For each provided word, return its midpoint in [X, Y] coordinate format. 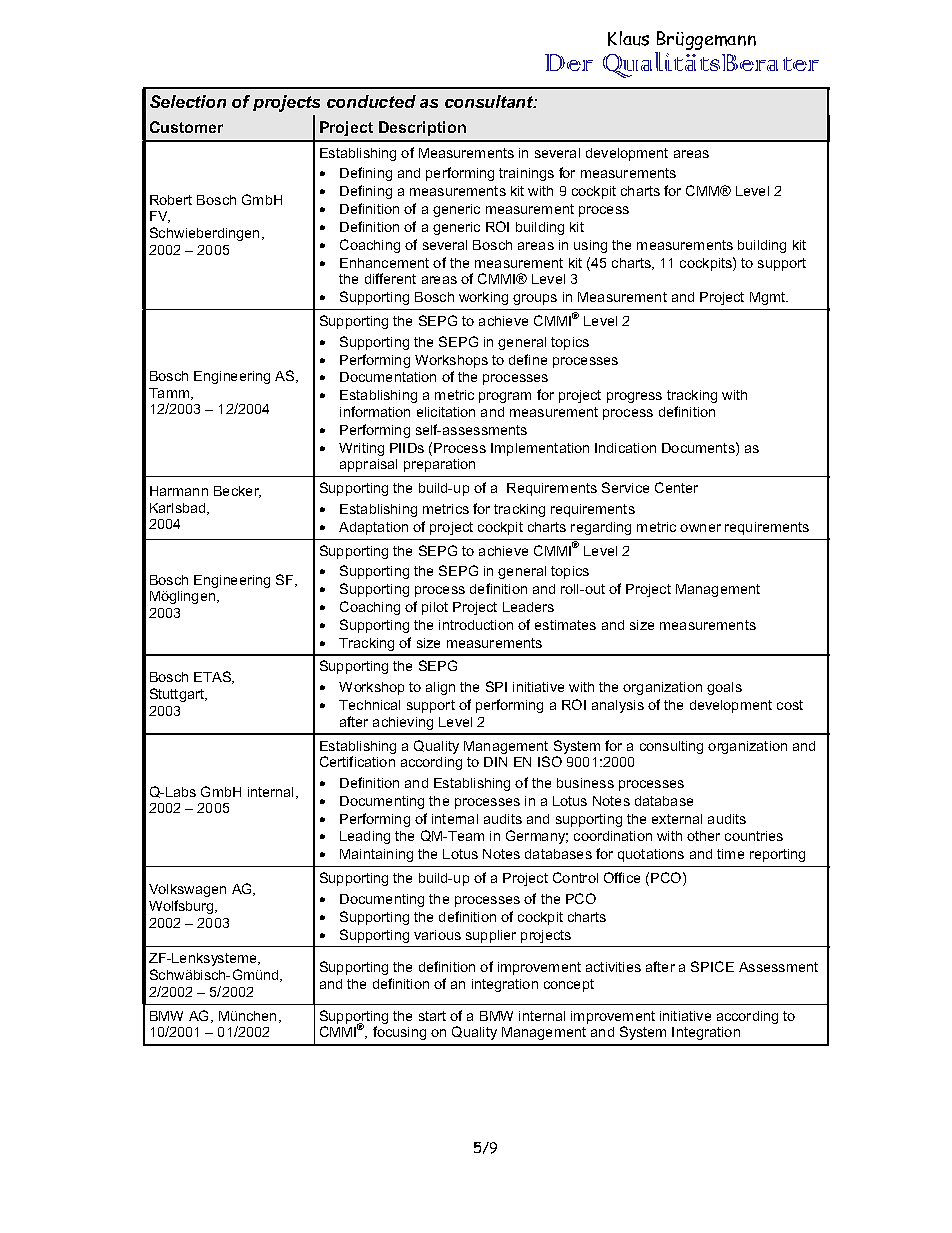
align [440, 688]
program [505, 397]
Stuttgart [178, 695]
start [432, 1016]
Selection [188, 101]
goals [724, 688]
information [375, 411]
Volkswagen [187, 890]
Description [422, 128]
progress [634, 397]
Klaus [628, 38]
